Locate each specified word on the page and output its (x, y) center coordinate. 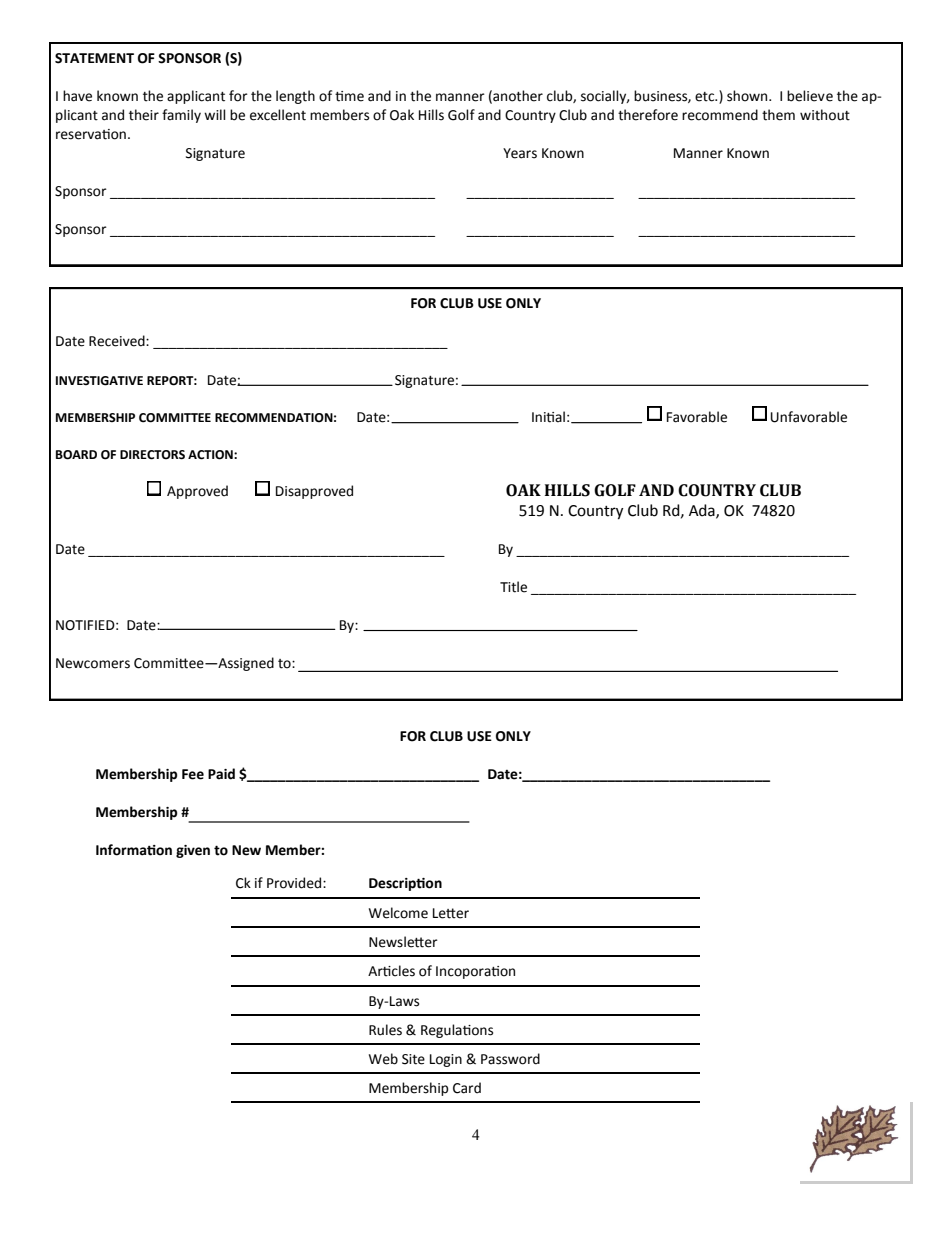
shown (748, 96)
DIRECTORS (152, 455)
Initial (548, 417)
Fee (193, 774)
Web (383, 1059)
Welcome (398, 913)
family (181, 116)
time (349, 96)
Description (405, 884)
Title (513, 587)
